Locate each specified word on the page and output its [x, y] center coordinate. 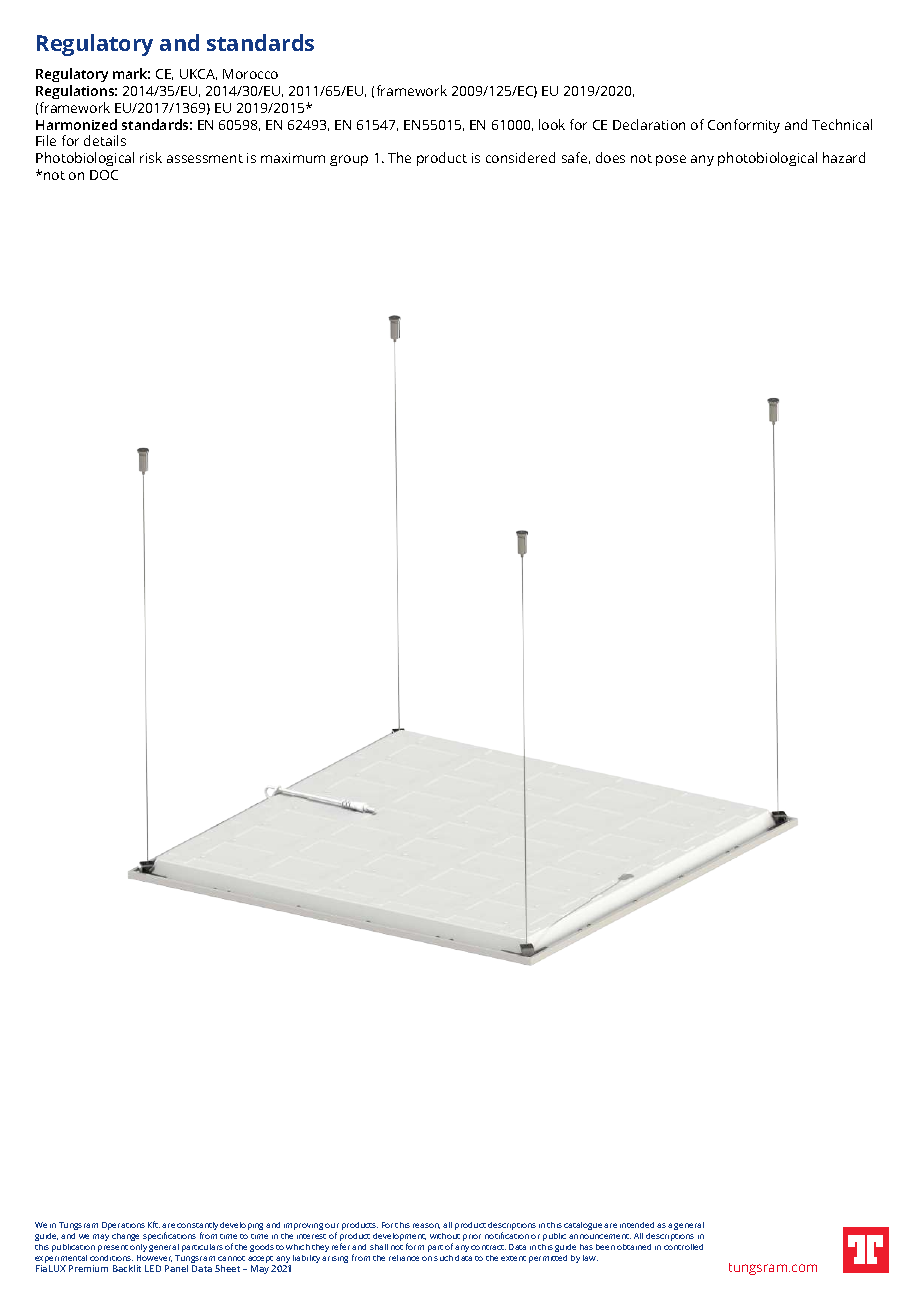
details [105, 140]
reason [426, 1226]
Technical [842, 124]
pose [671, 160]
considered [520, 157]
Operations [123, 1226]
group [349, 160]
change [125, 1237]
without [445, 1236]
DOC [104, 175]
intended [637, 1225]
